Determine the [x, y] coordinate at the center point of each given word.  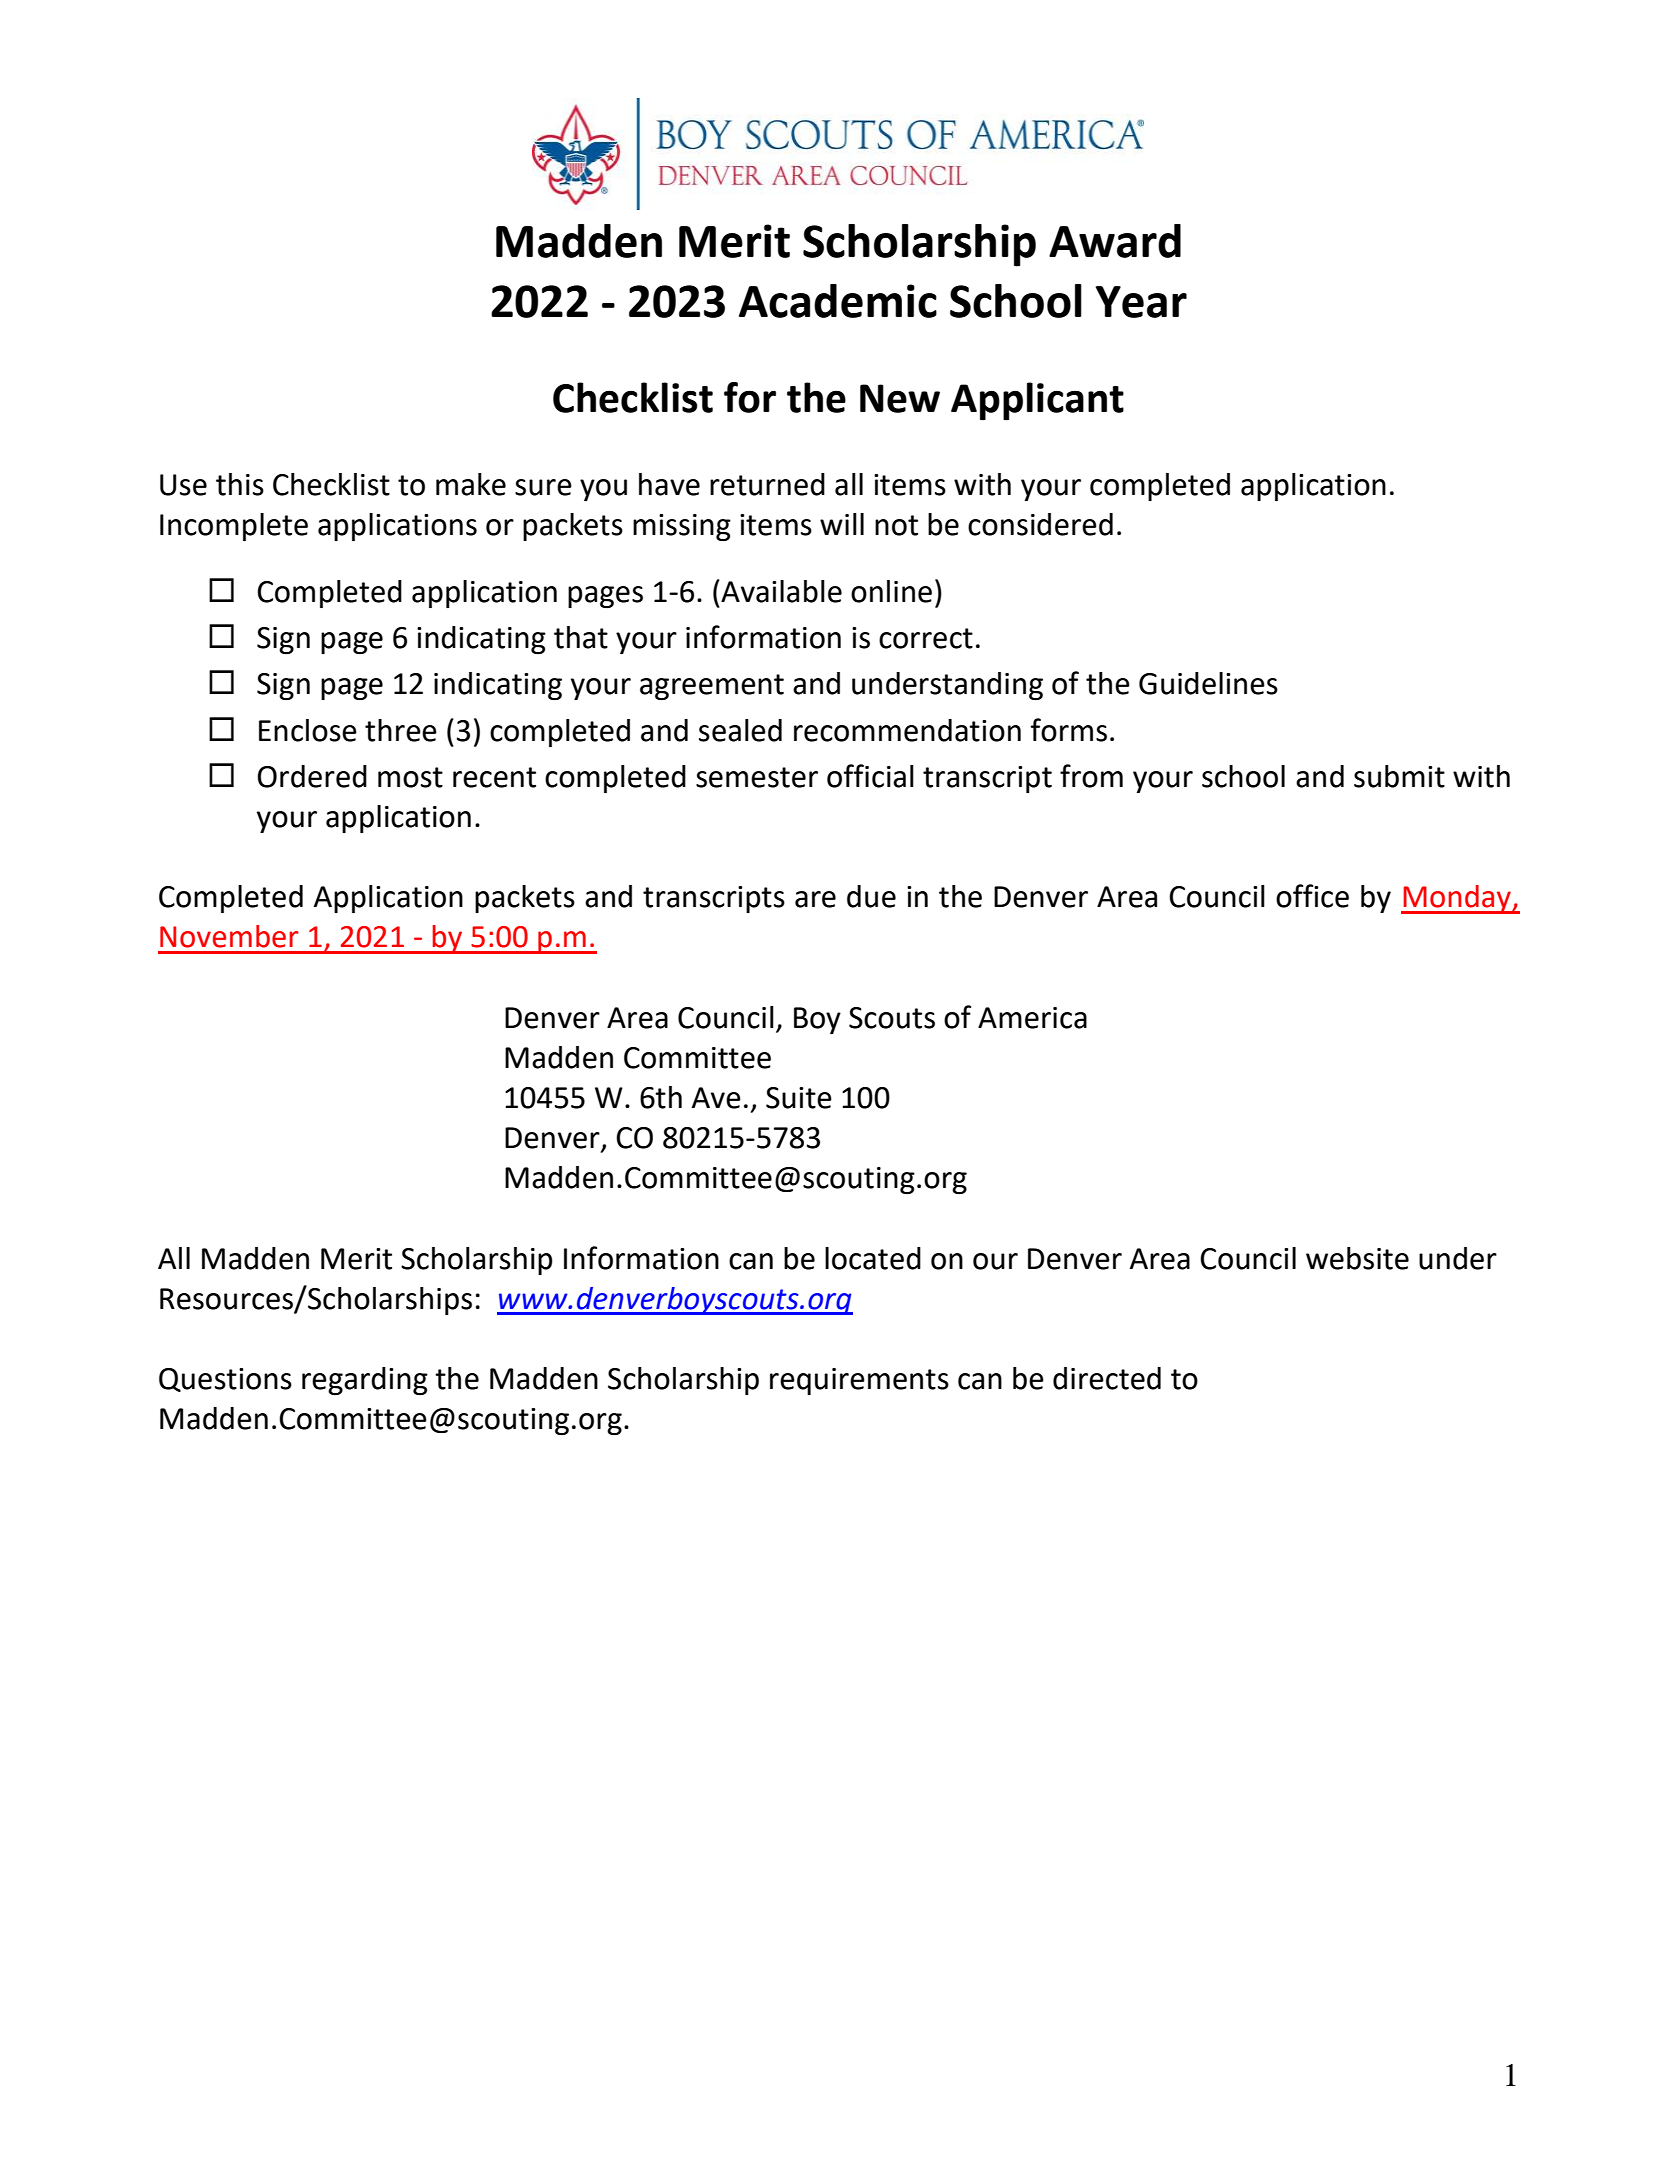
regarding [365, 1381]
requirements [859, 1381]
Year [1141, 302]
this [240, 484]
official [870, 776]
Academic [838, 301]
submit [1399, 776]
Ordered [312, 776]
